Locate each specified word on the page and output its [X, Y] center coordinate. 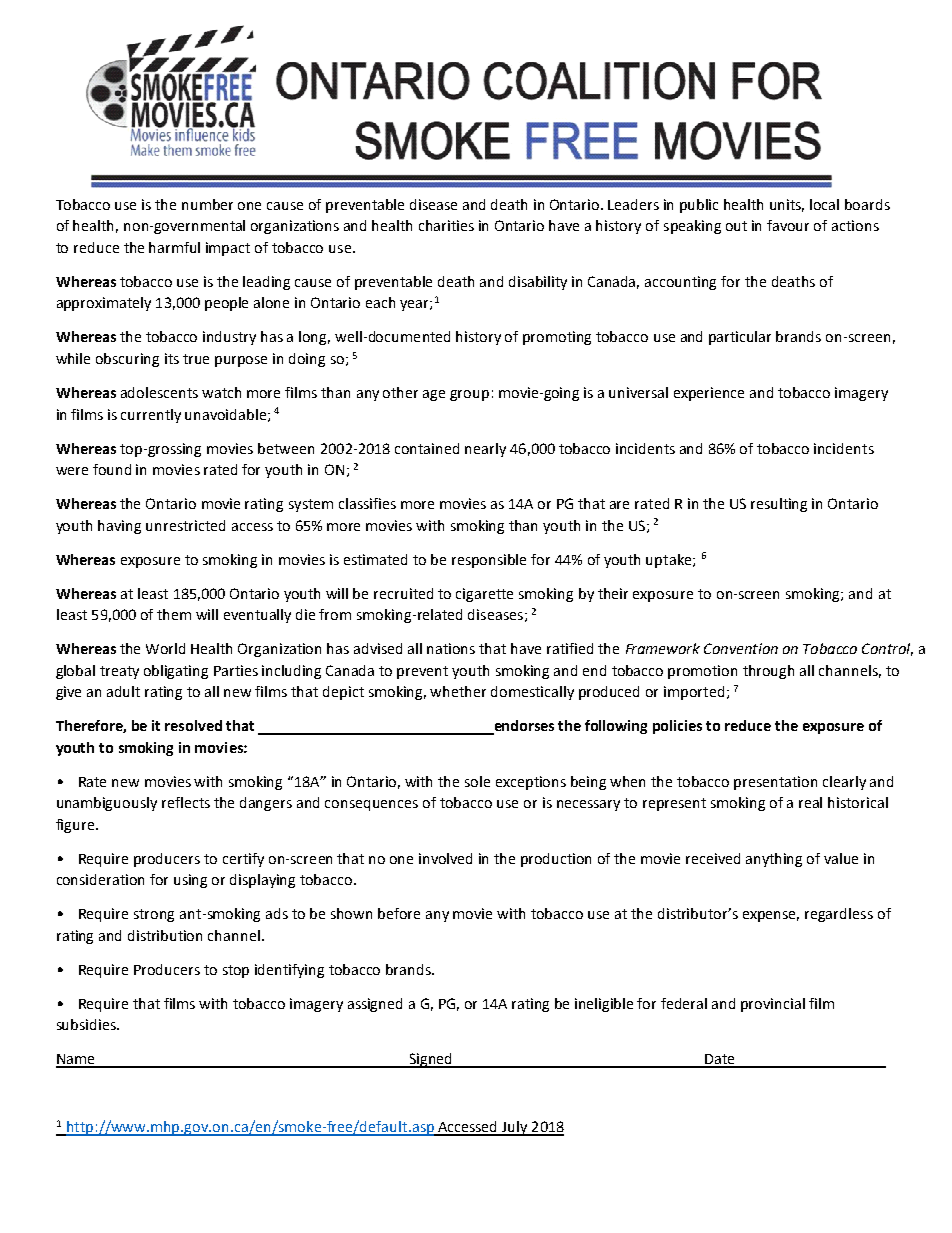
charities [446, 225]
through [768, 672]
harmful [174, 247]
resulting [779, 505]
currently [151, 416]
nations [451, 648]
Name [76, 1060]
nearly [485, 450]
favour [788, 225]
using [190, 881]
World [165, 648]
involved [445, 858]
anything [774, 860]
